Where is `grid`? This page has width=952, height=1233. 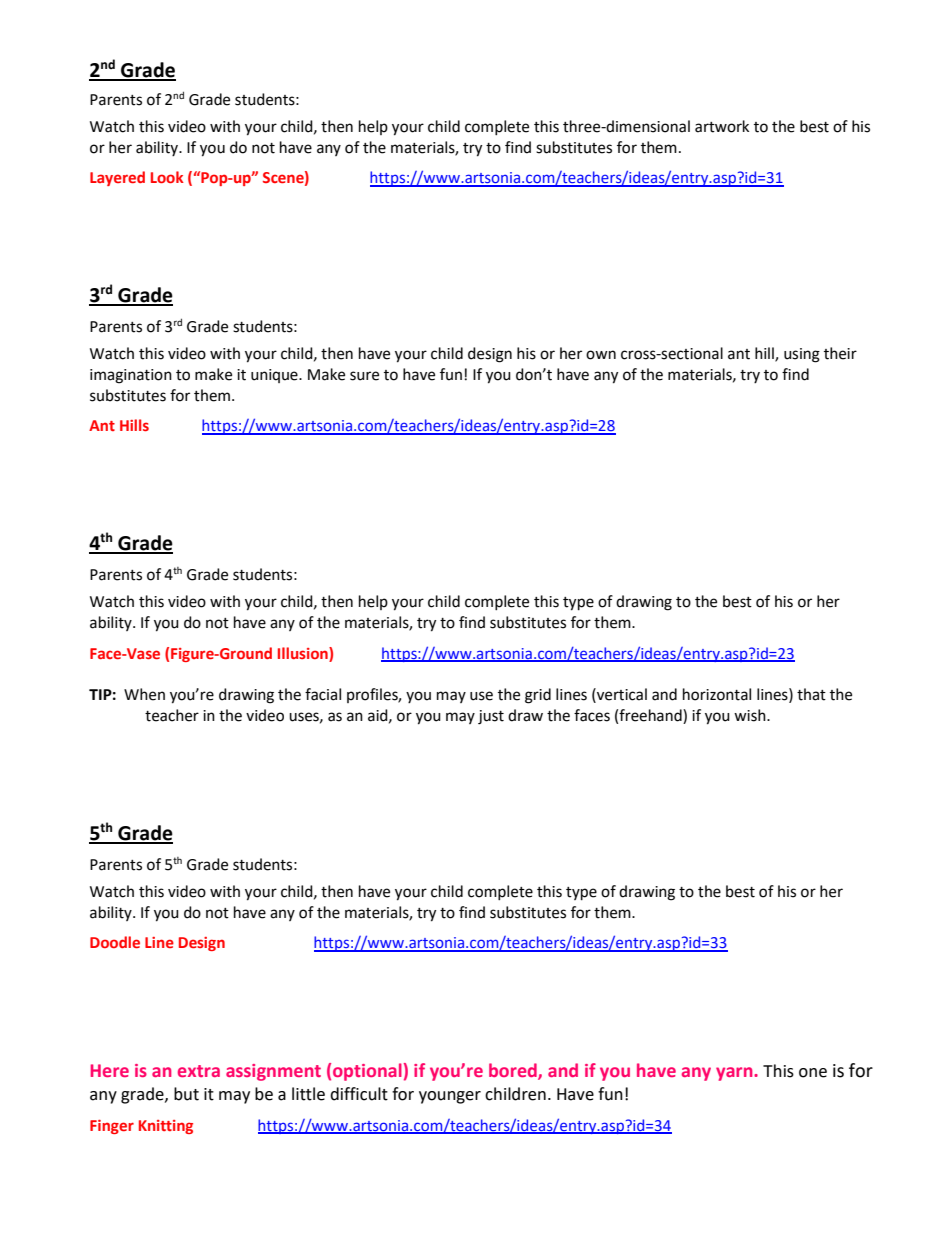 grid is located at coordinates (538, 696).
